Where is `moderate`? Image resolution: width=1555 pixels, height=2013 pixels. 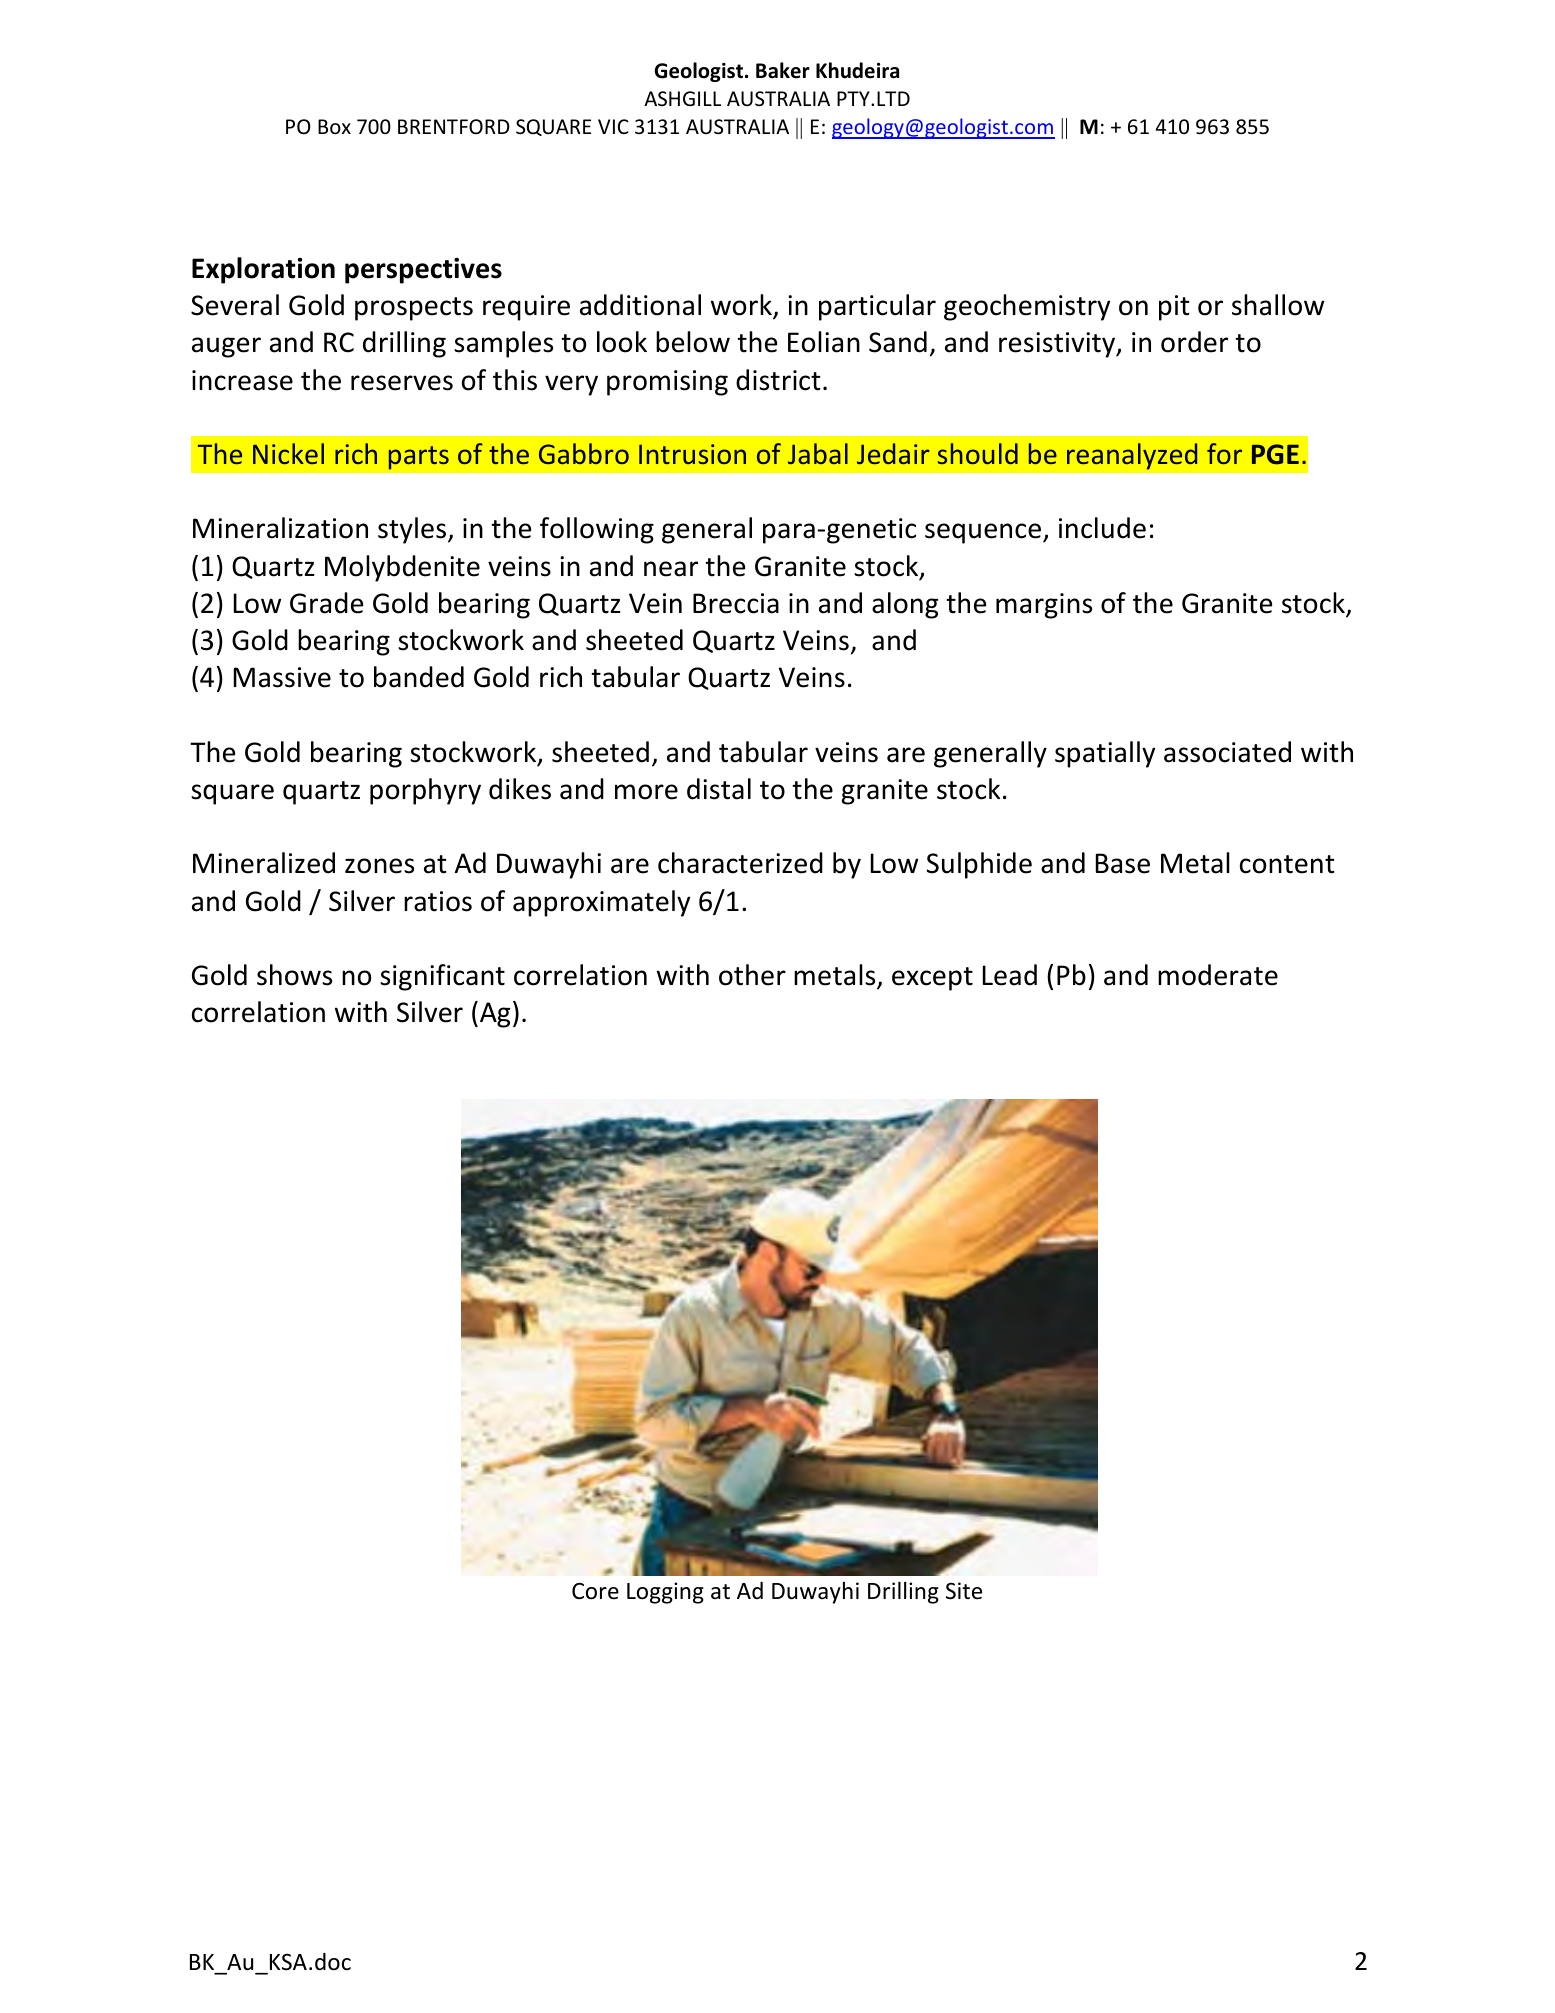 moderate is located at coordinates (1218, 975).
